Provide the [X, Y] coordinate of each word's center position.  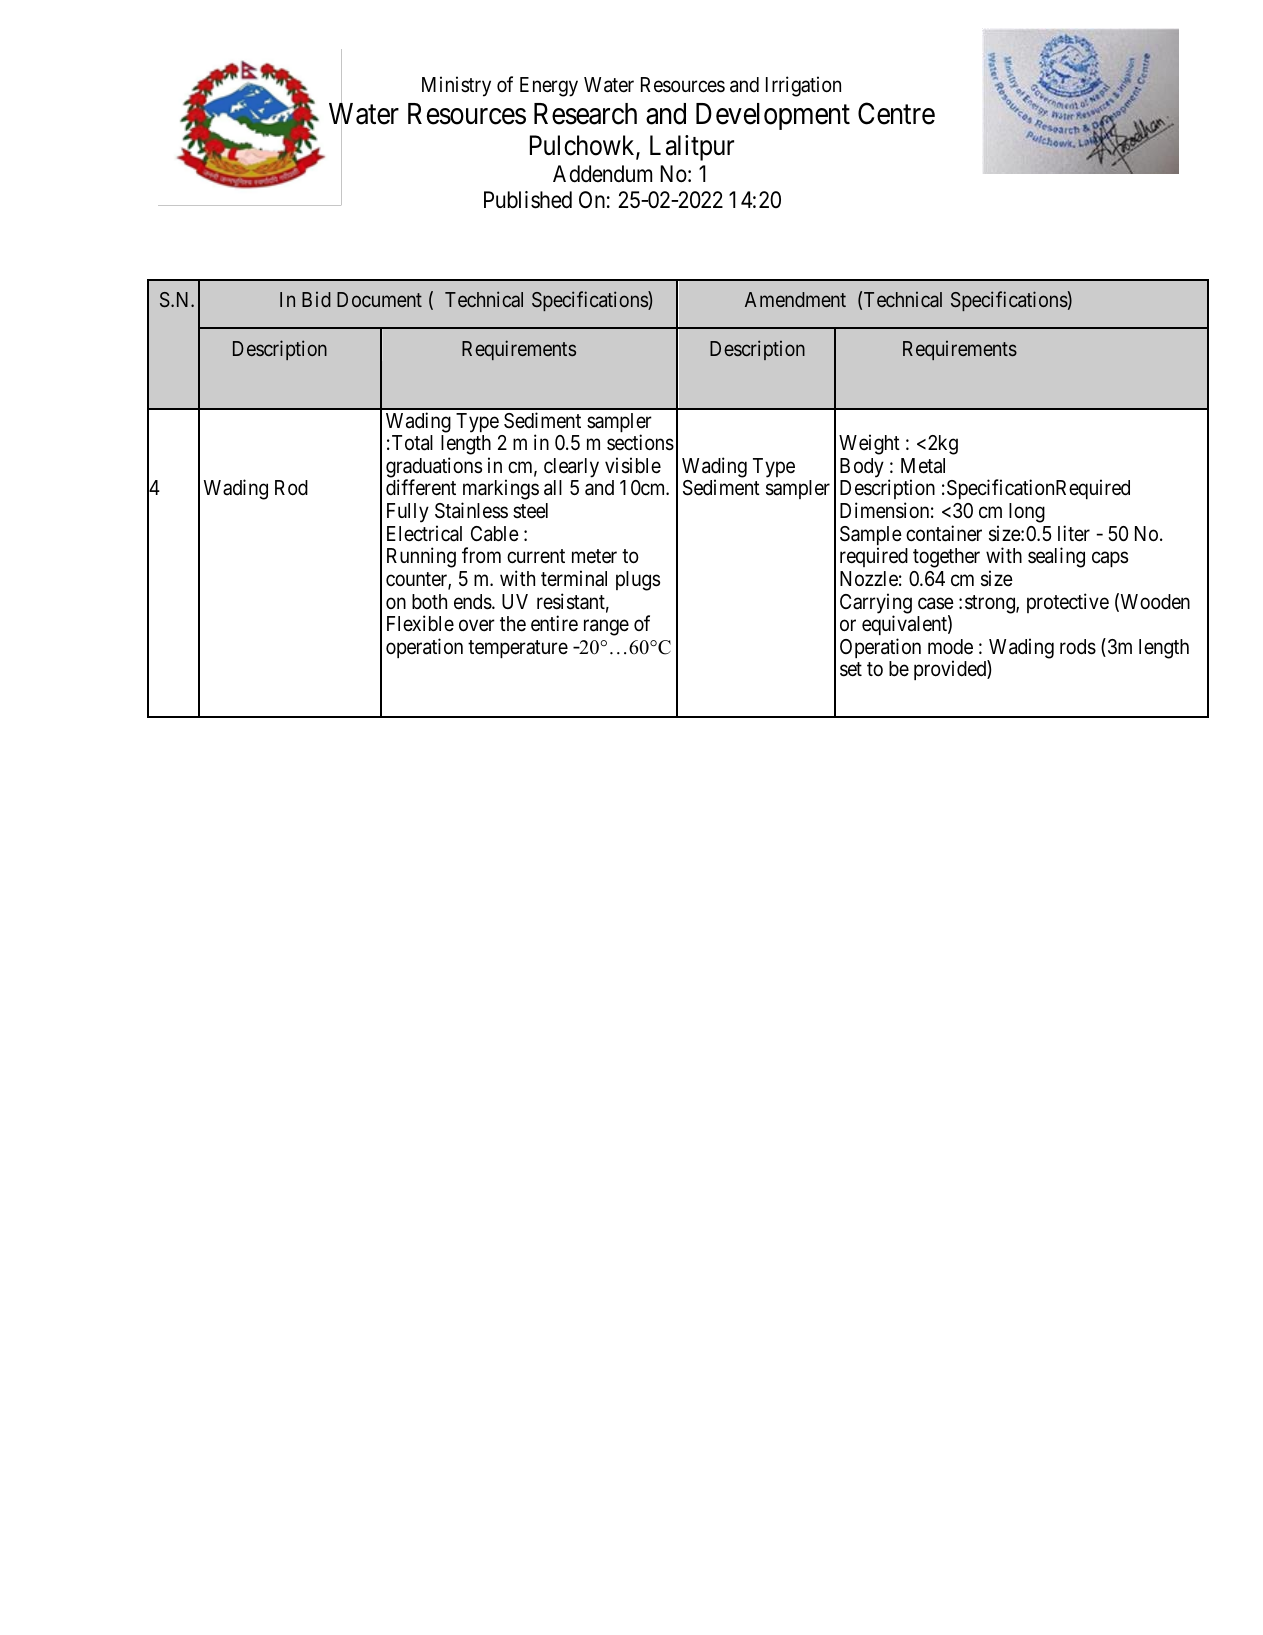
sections [640, 442]
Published [528, 200]
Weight [869, 444]
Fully [408, 513]
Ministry [456, 86]
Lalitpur [692, 148]
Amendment [795, 299]
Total [411, 443]
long [1027, 513]
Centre [896, 113]
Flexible [420, 623]
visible [633, 465]
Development [773, 116]
